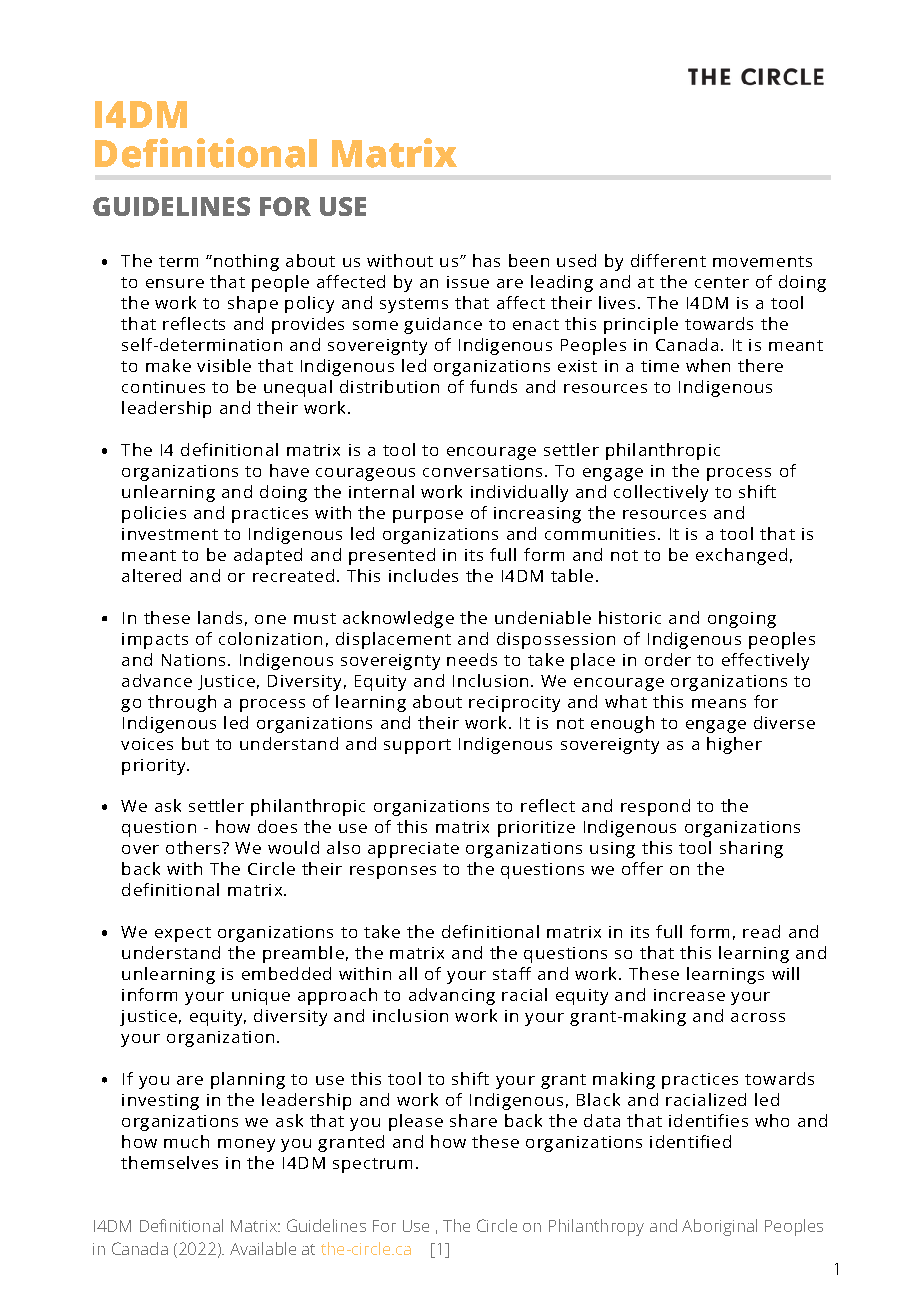 The width and height of the page is (924, 1309). What do you see at coordinates (253, 304) in the page?
I see `shape` at bounding box center [253, 304].
